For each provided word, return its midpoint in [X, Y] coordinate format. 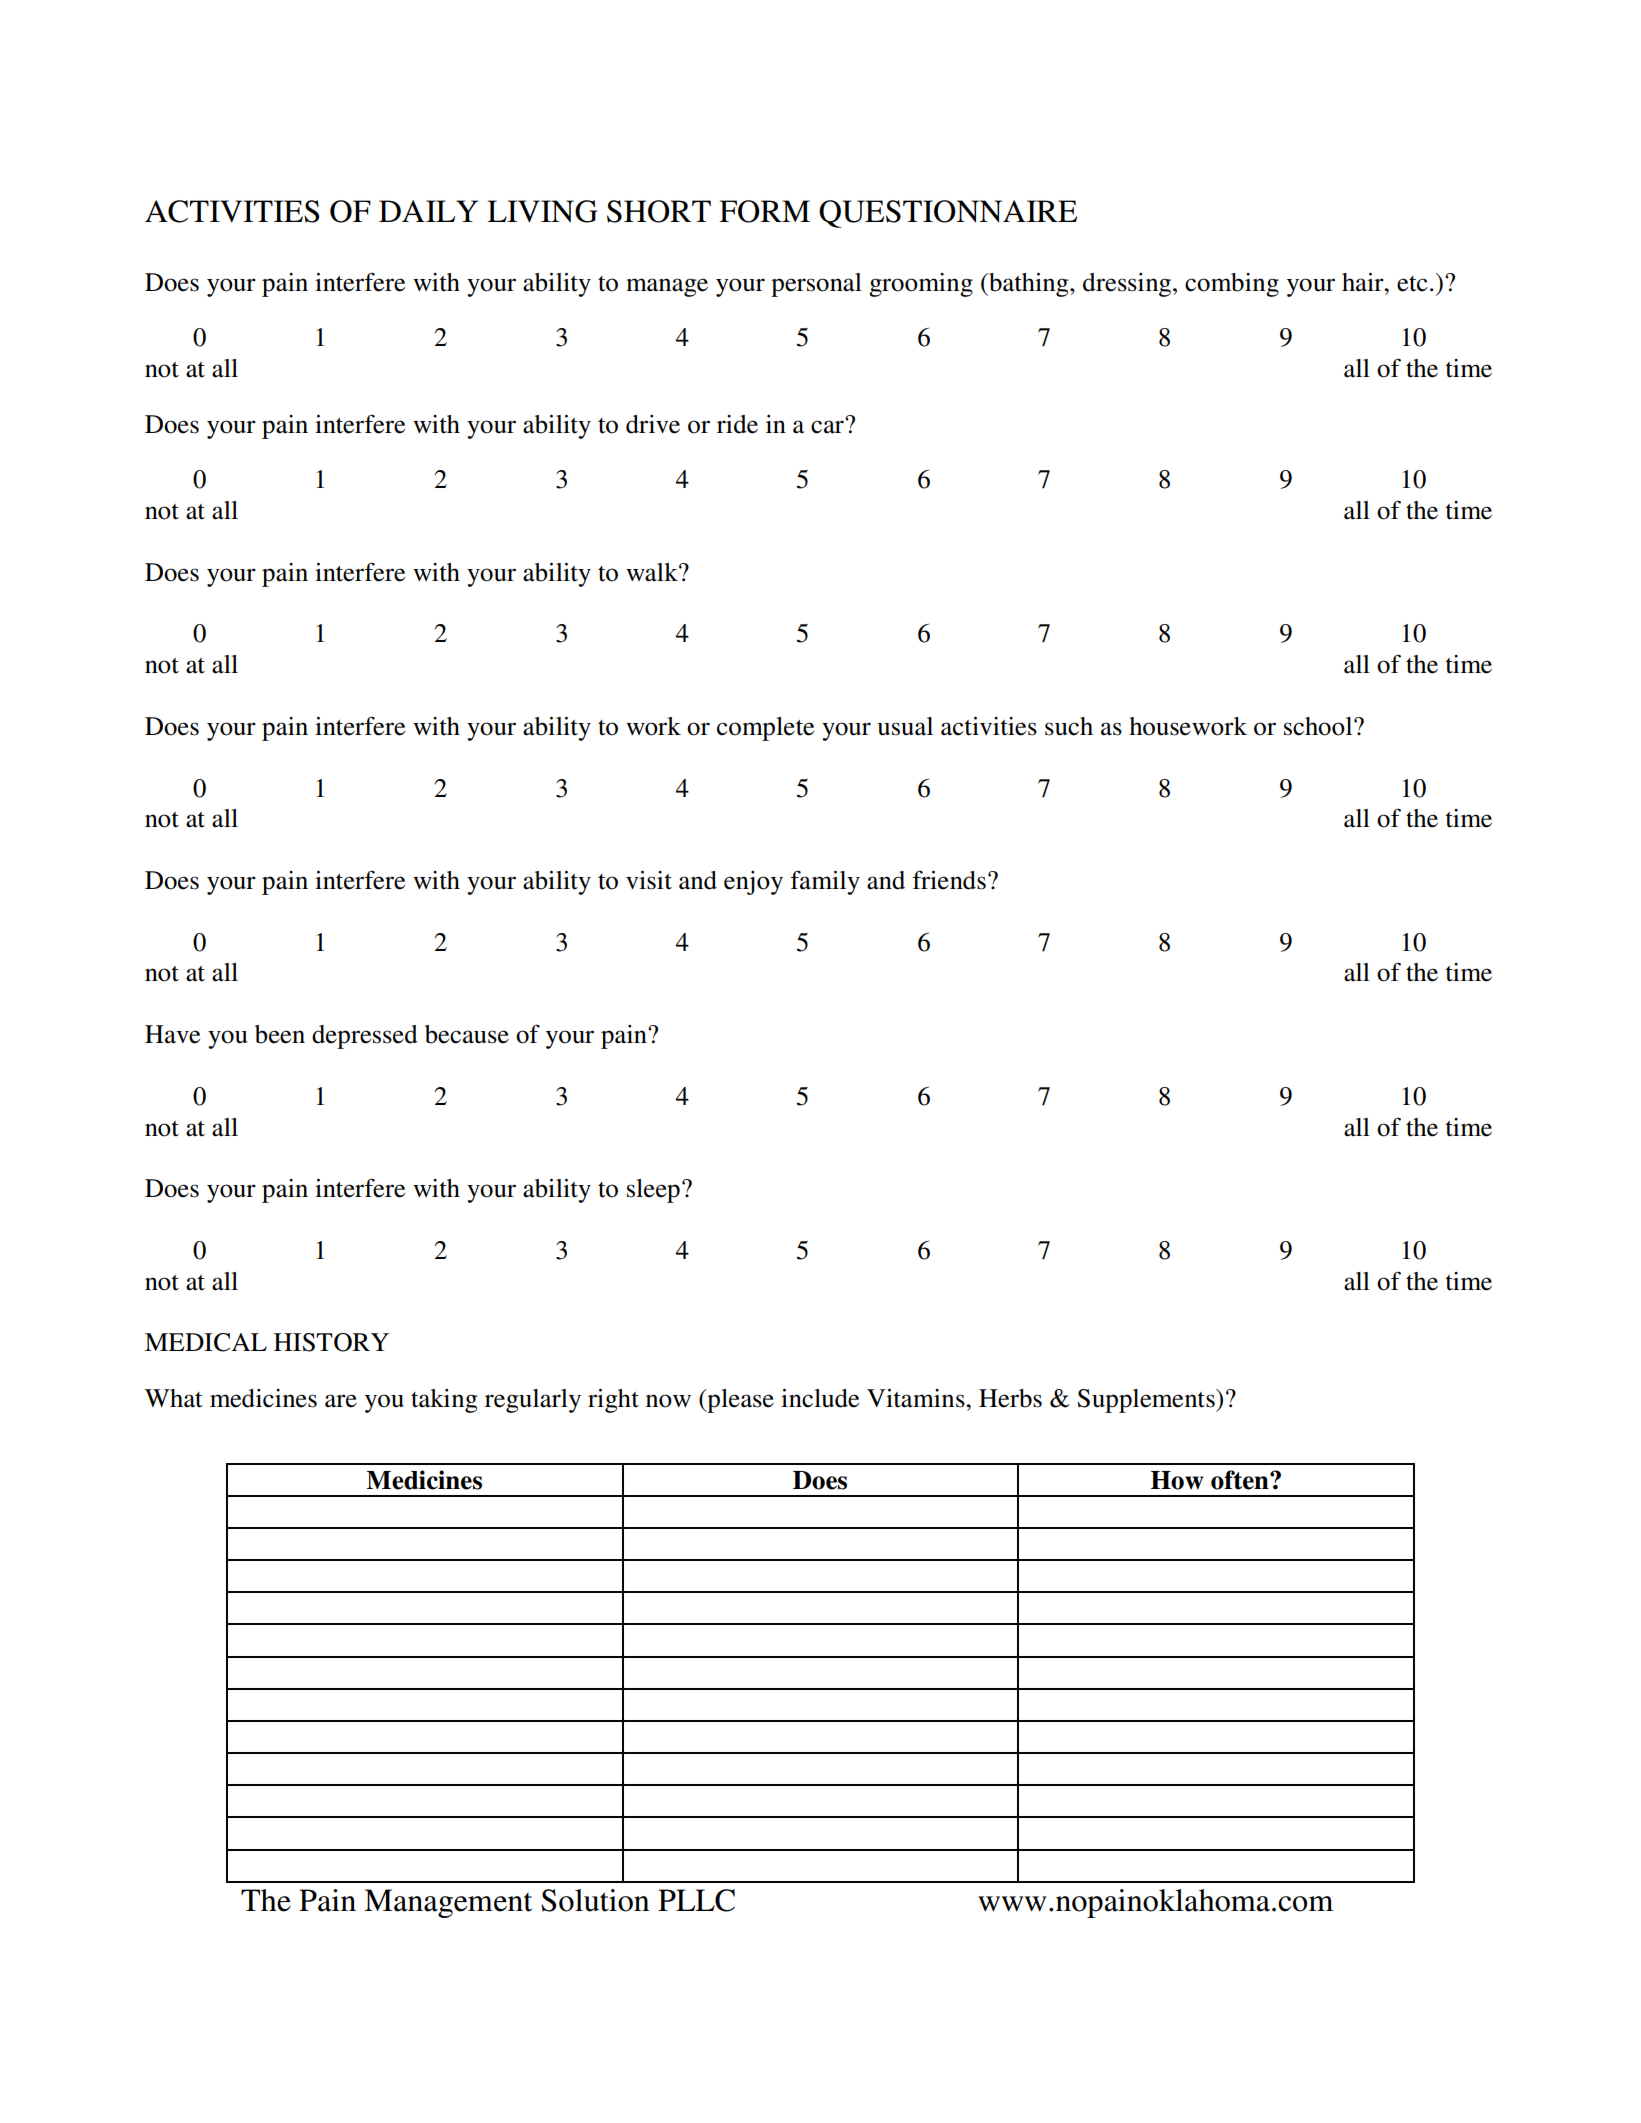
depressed [365, 1037]
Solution [595, 1900]
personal [816, 285]
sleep [653, 1191]
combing [1232, 285]
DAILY [428, 211]
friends [949, 880]
